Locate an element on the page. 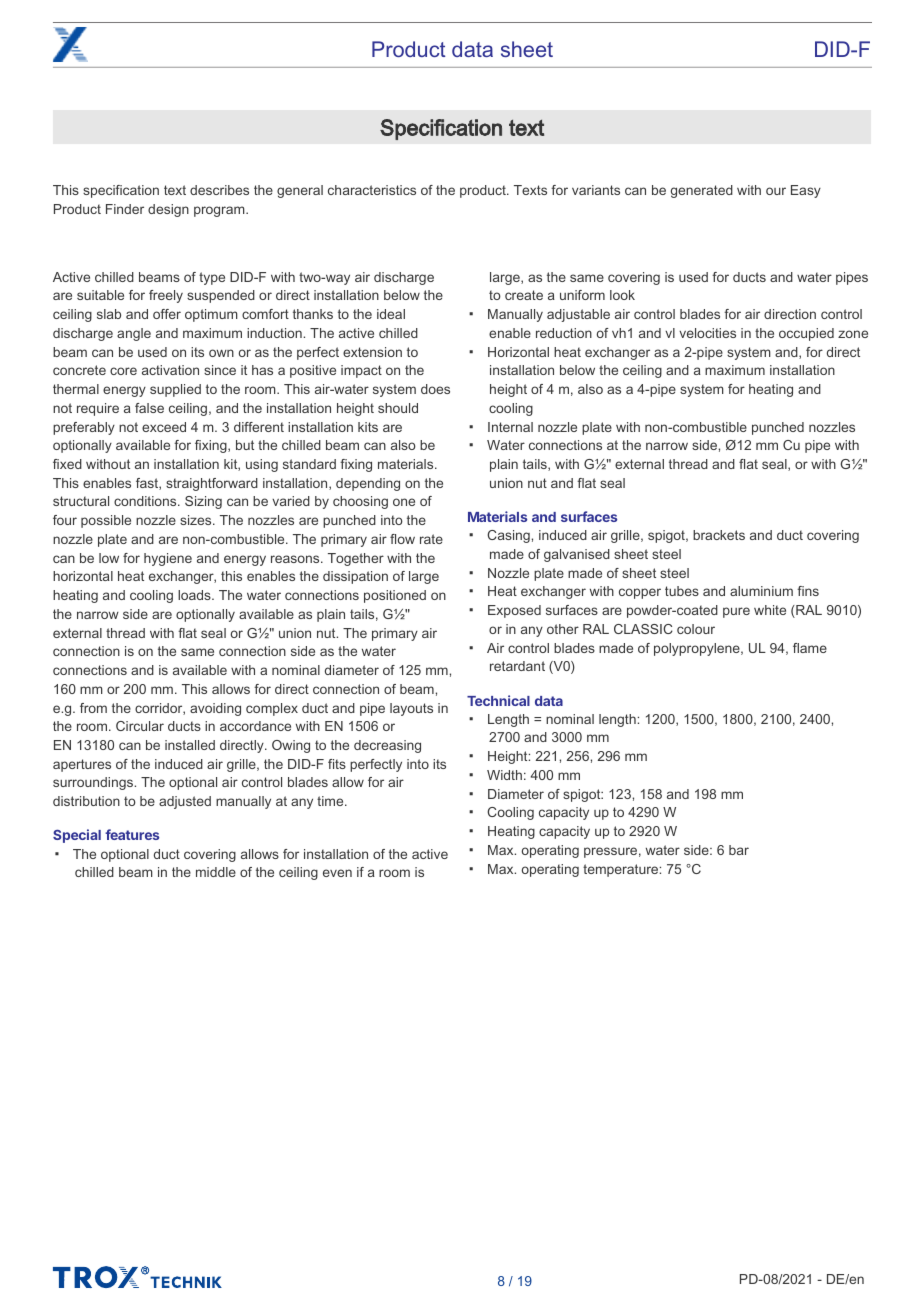 The width and height of the page is (924, 1308). Easy is located at coordinates (806, 191).
